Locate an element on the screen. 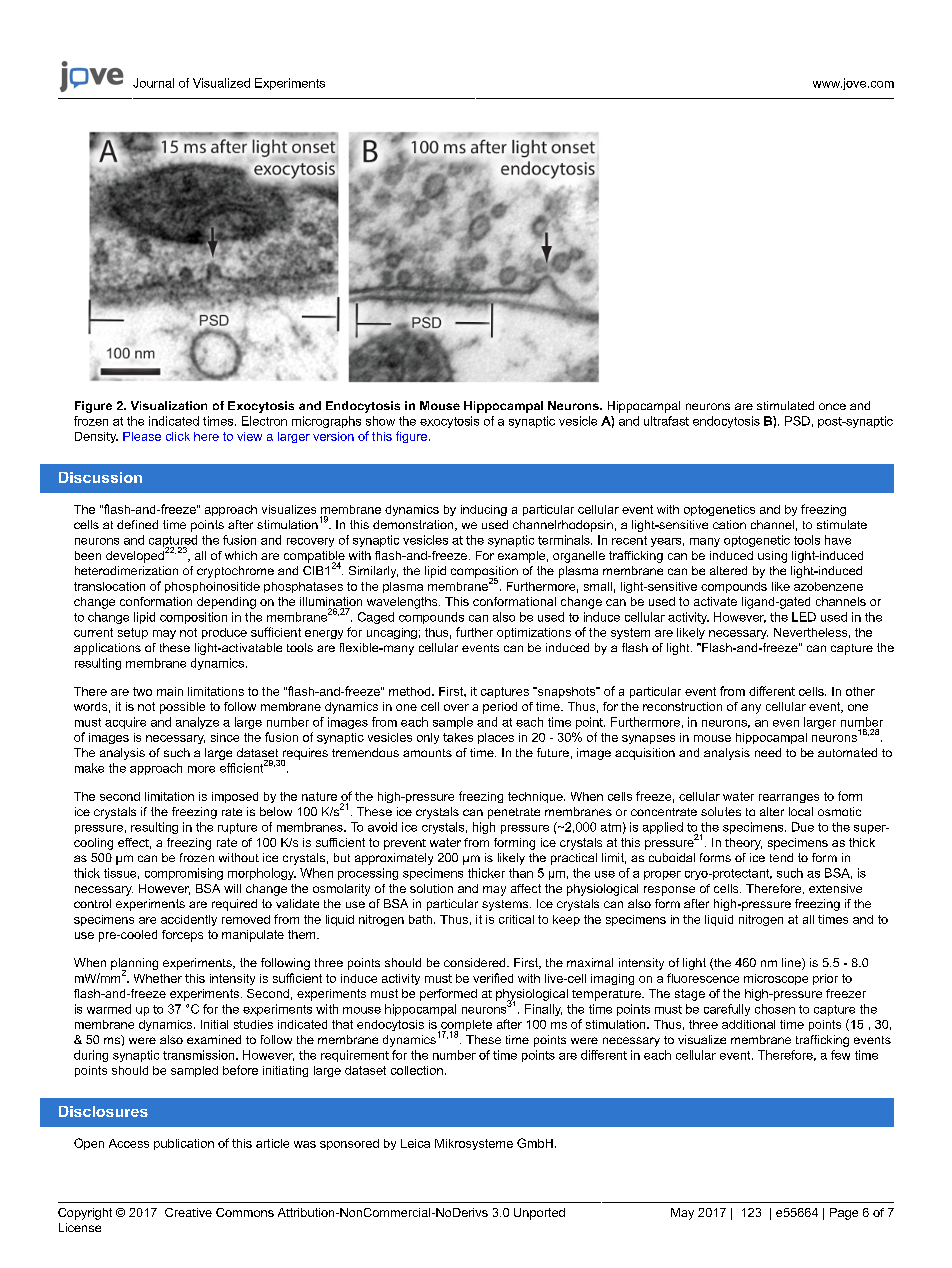 The image size is (952, 1268). than is located at coordinates (521, 873).
